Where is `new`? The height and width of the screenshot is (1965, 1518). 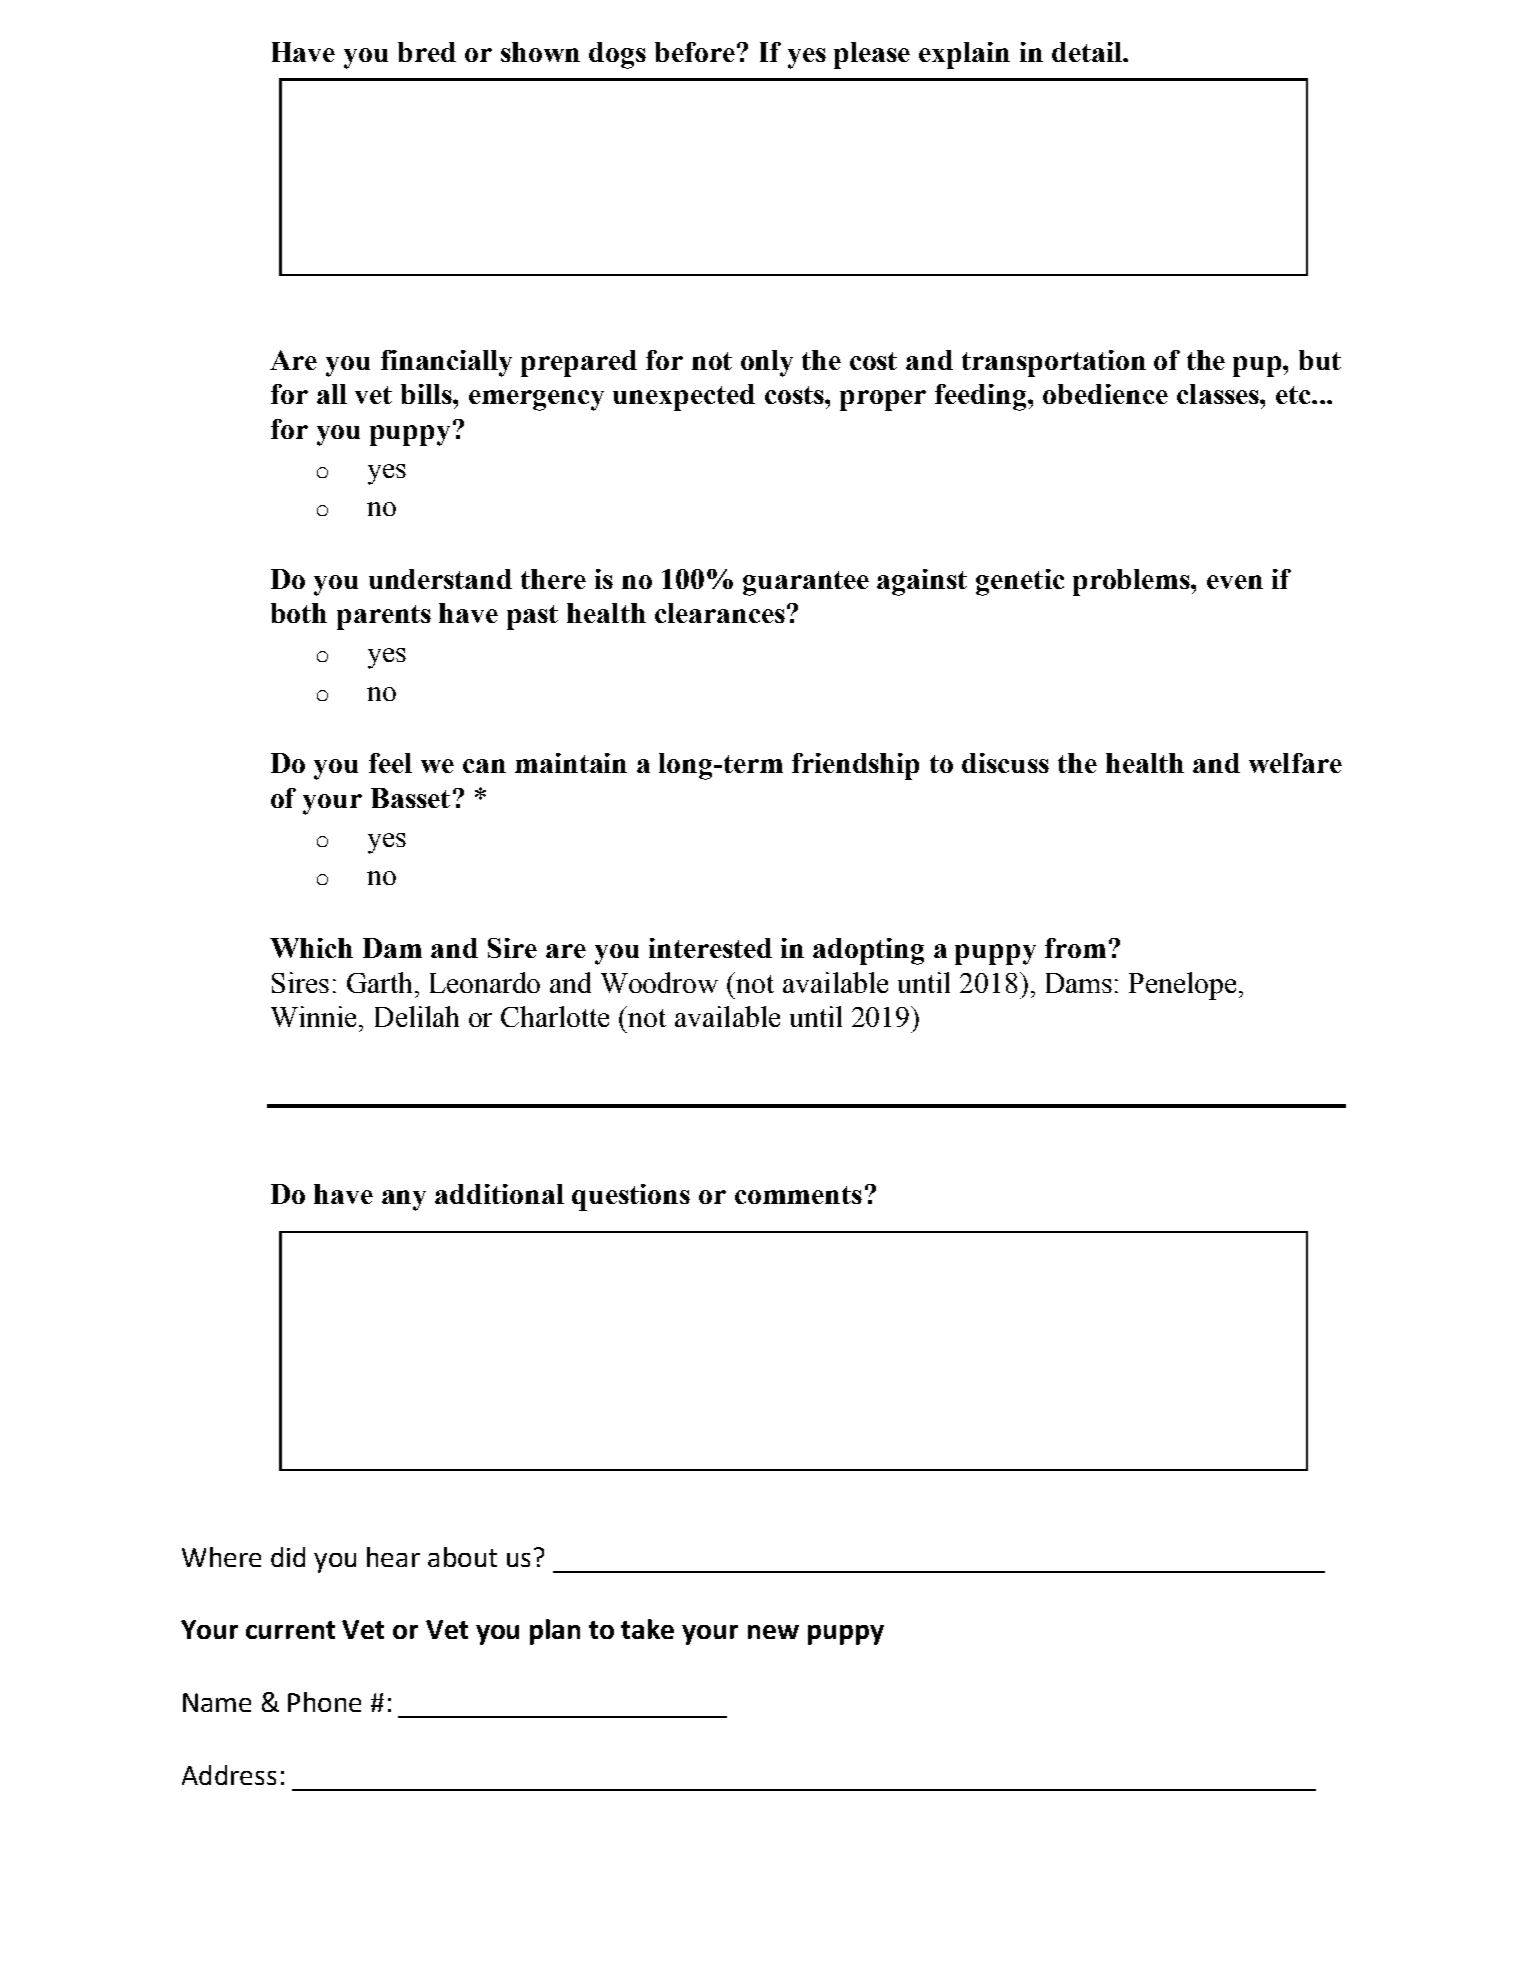
new is located at coordinates (773, 1632).
